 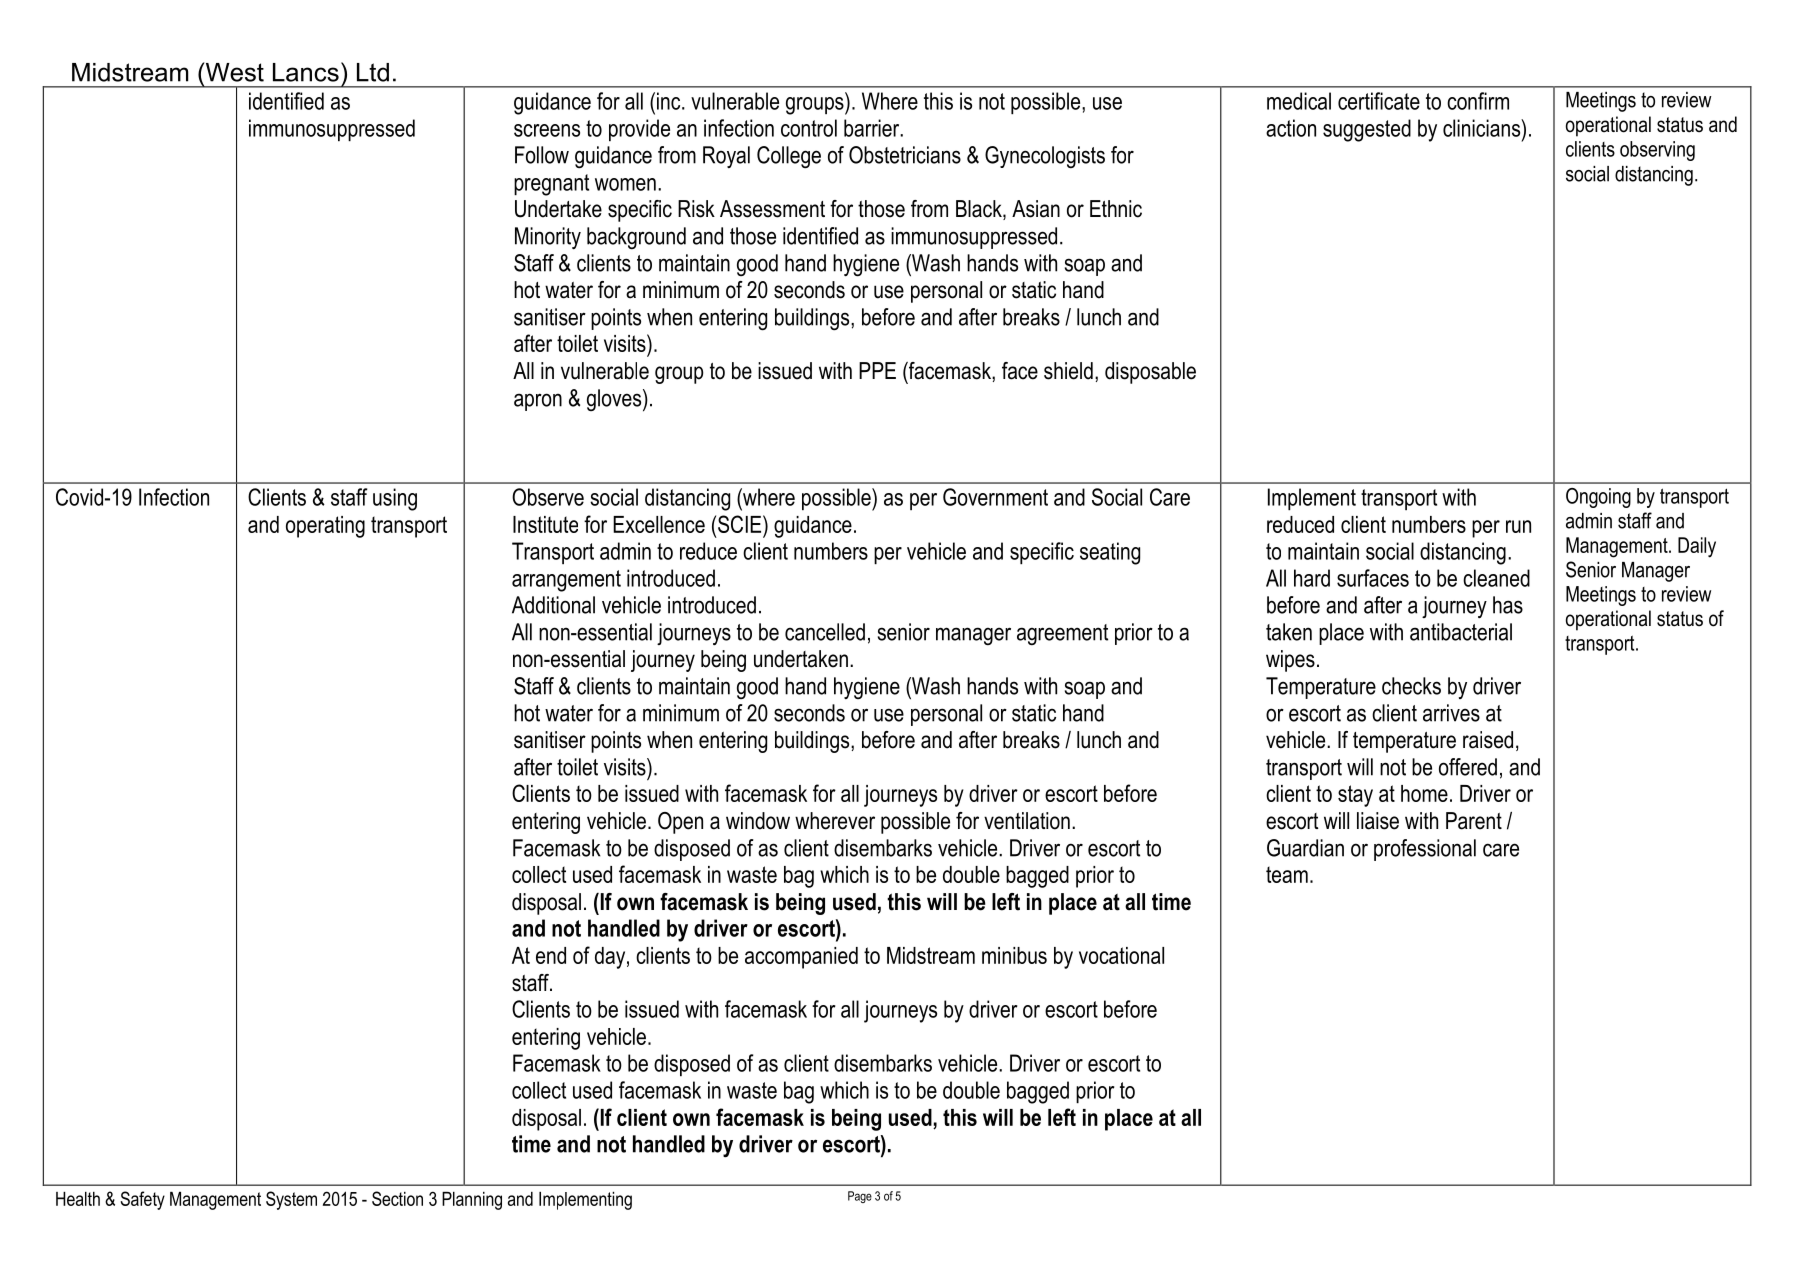 What do you see at coordinates (1150, 373) in the screenshot?
I see `disposable` at bounding box center [1150, 373].
